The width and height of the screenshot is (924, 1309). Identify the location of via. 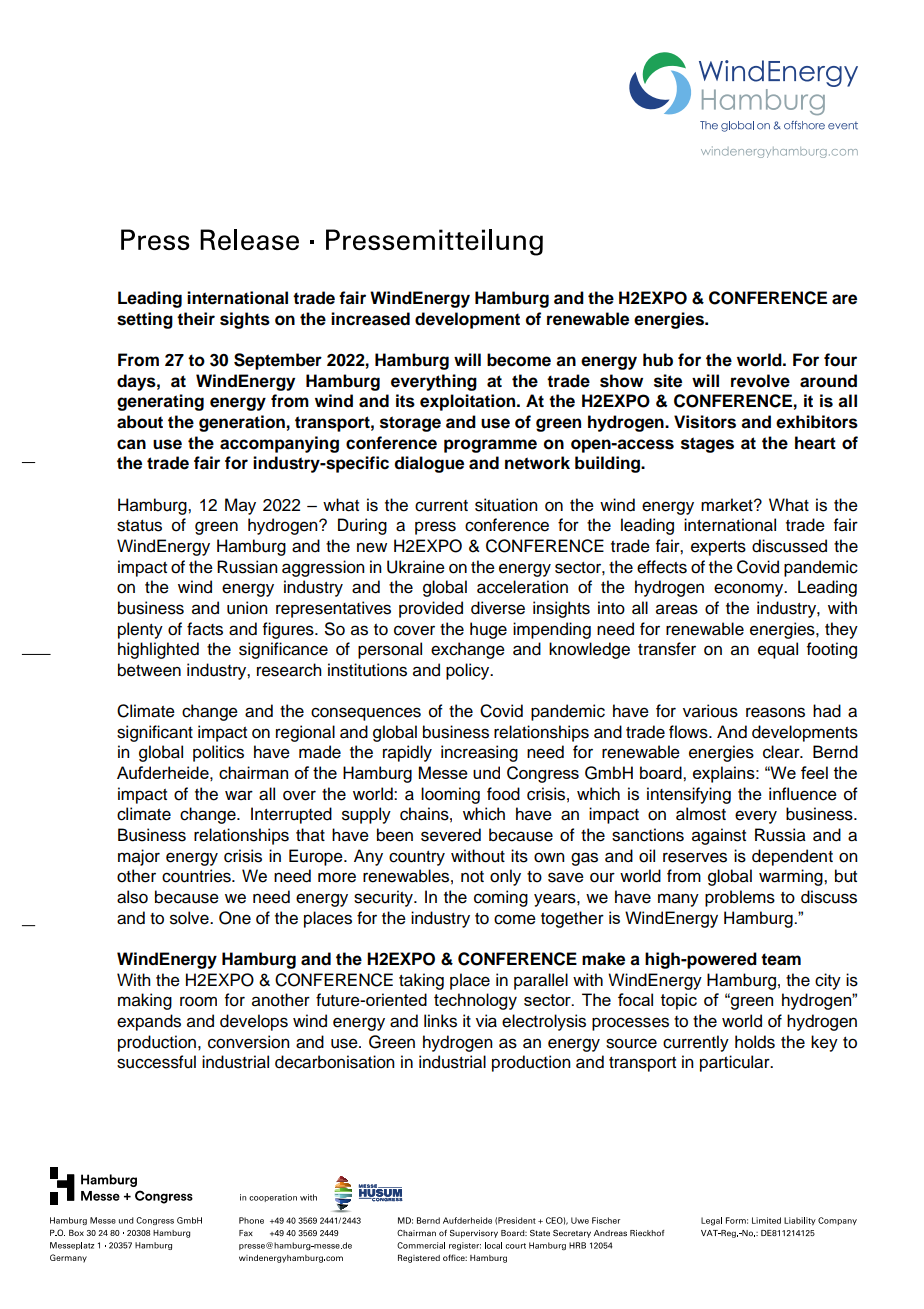
(486, 1021).
